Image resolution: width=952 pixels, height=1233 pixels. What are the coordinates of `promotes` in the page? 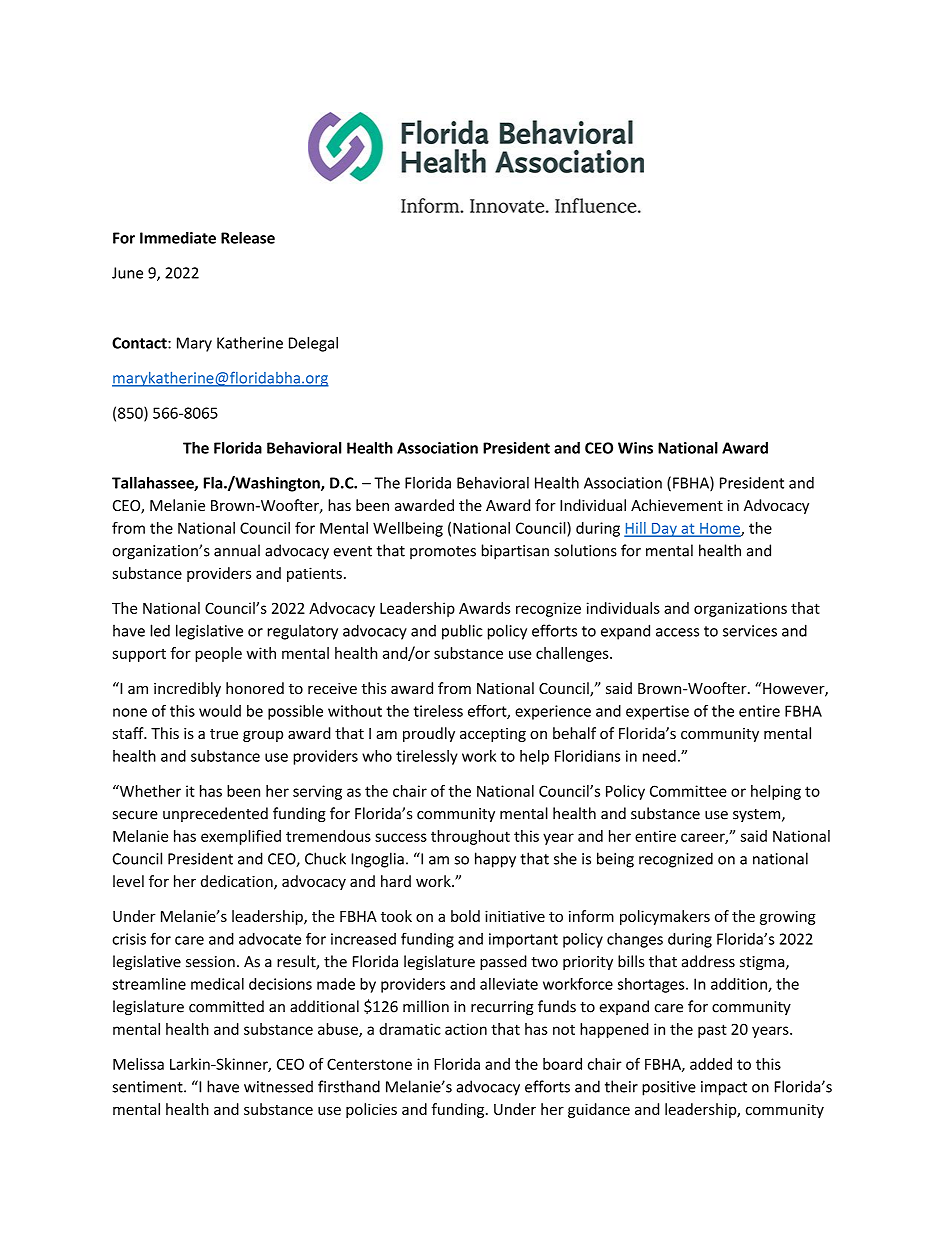 It's located at (443, 552).
